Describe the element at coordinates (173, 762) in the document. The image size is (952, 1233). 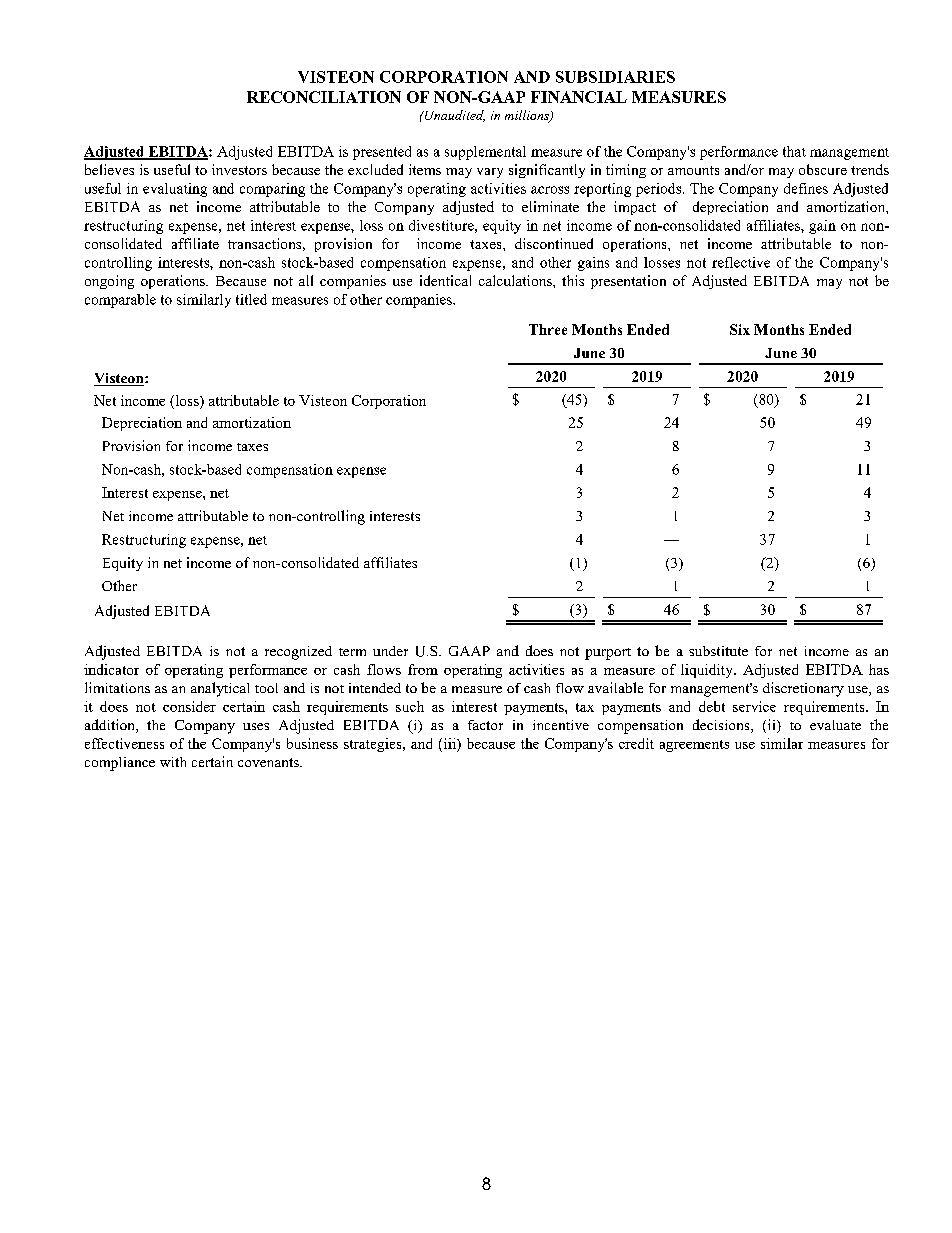
I see `with` at that location.
